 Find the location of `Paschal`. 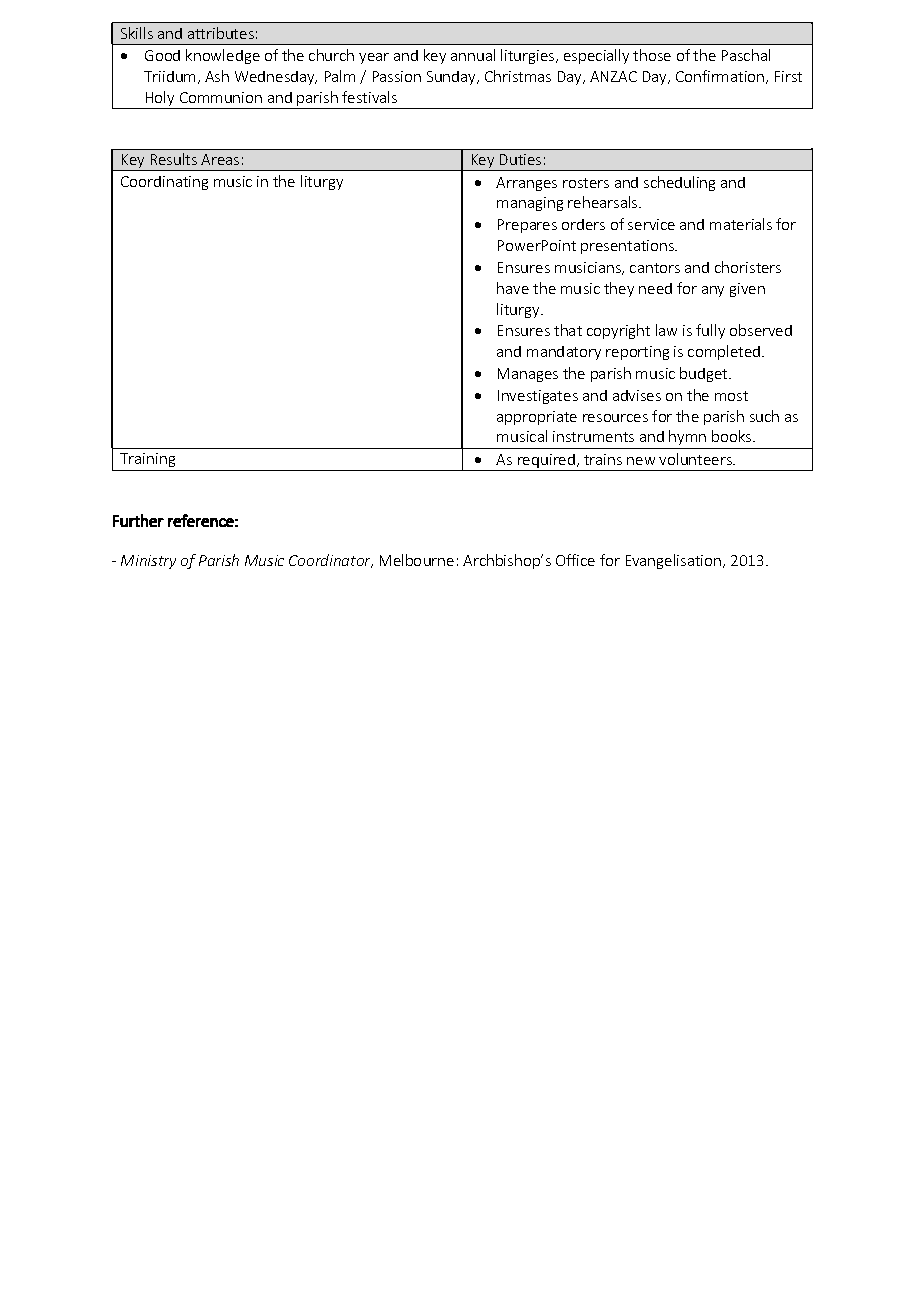

Paschal is located at coordinates (746, 55).
